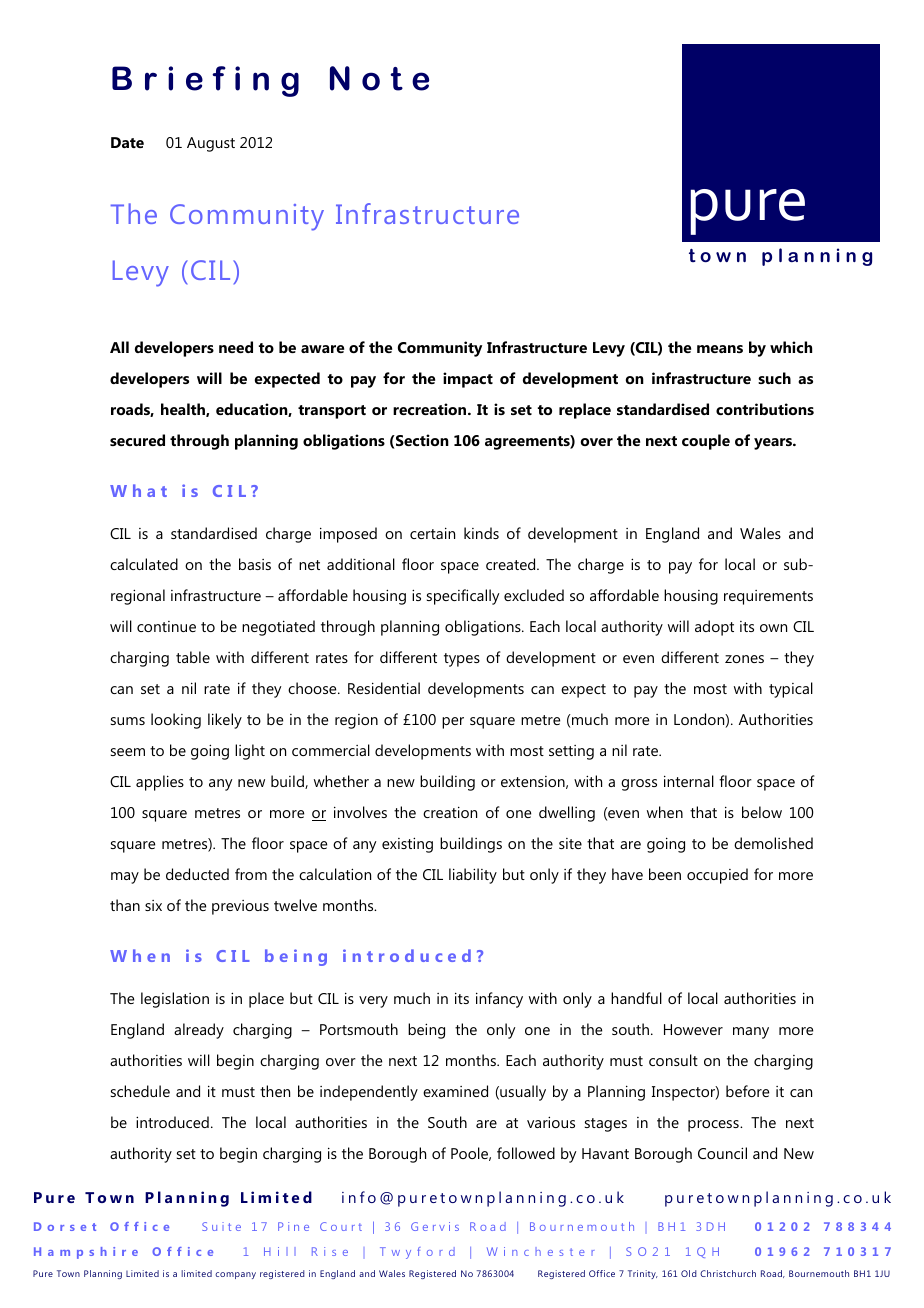 Image resolution: width=924 pixels, height=1308 pixels. What do you see at coordinates (706, 442) in the screenshot?
I see `couple` at bounding box center [706, 442].
